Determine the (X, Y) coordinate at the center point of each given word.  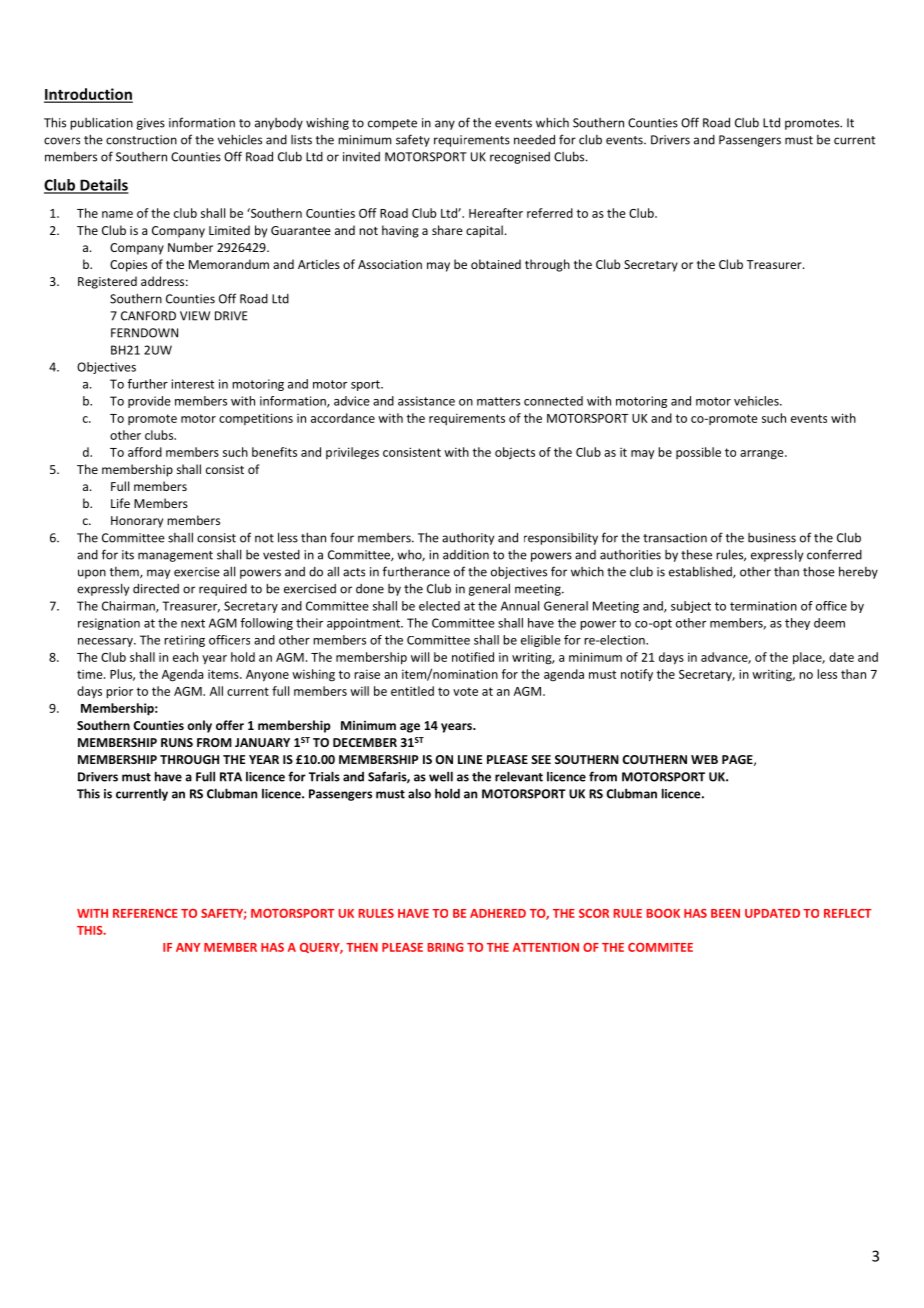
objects (515, 453)
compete (392, 124)
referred (550, 213)
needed (534, 139)
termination (763, 606)
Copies (128, 266)
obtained (496, 264)
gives (151, 124)
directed (156, 588)
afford (145, 452)
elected (439, 606)
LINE (470, 759)
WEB (704, 759)
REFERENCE (145, 913)
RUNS (177, 742)
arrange (763, 455)
